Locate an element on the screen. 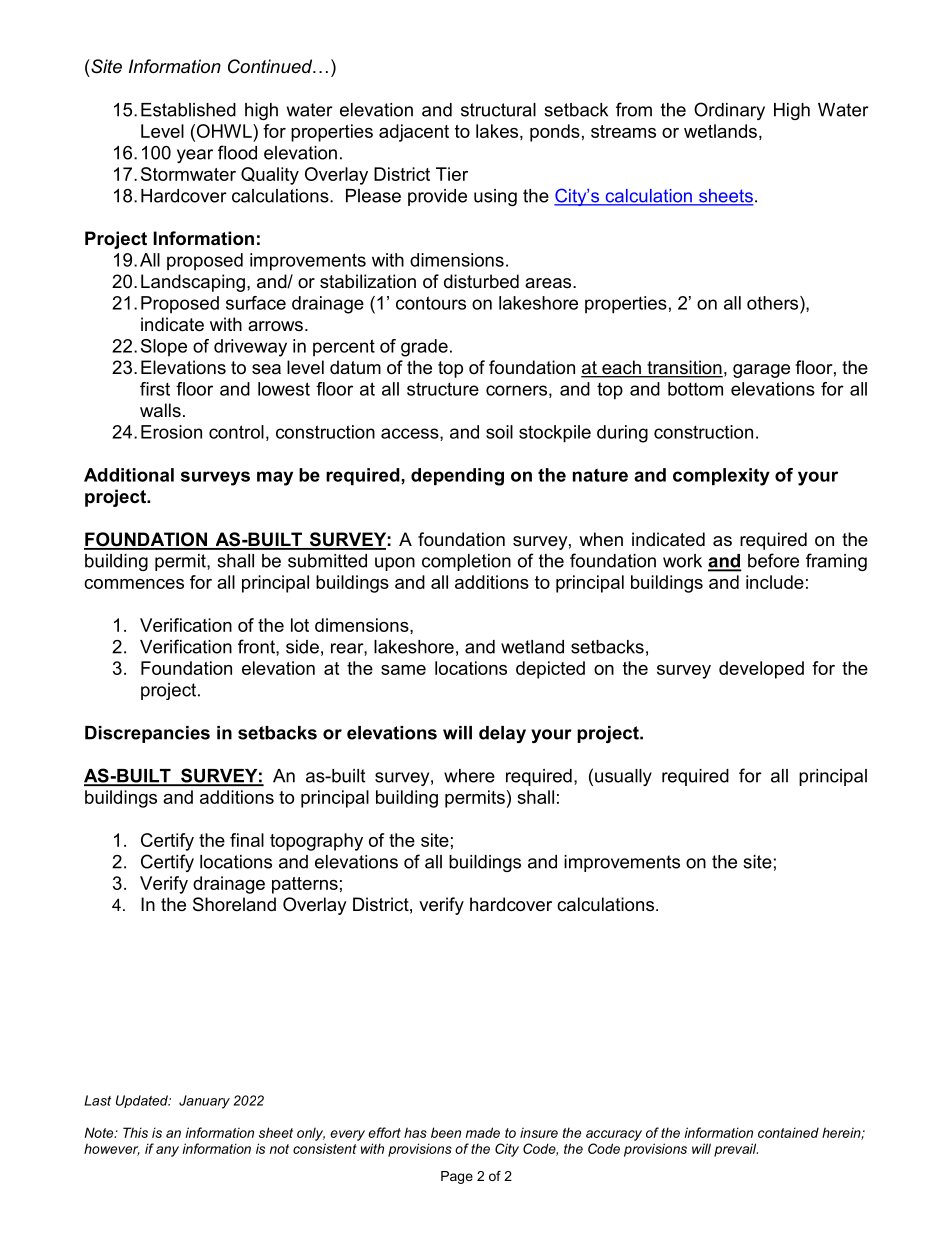 The image size is (952, 1233). commences is located at coordinates (134, 584).
